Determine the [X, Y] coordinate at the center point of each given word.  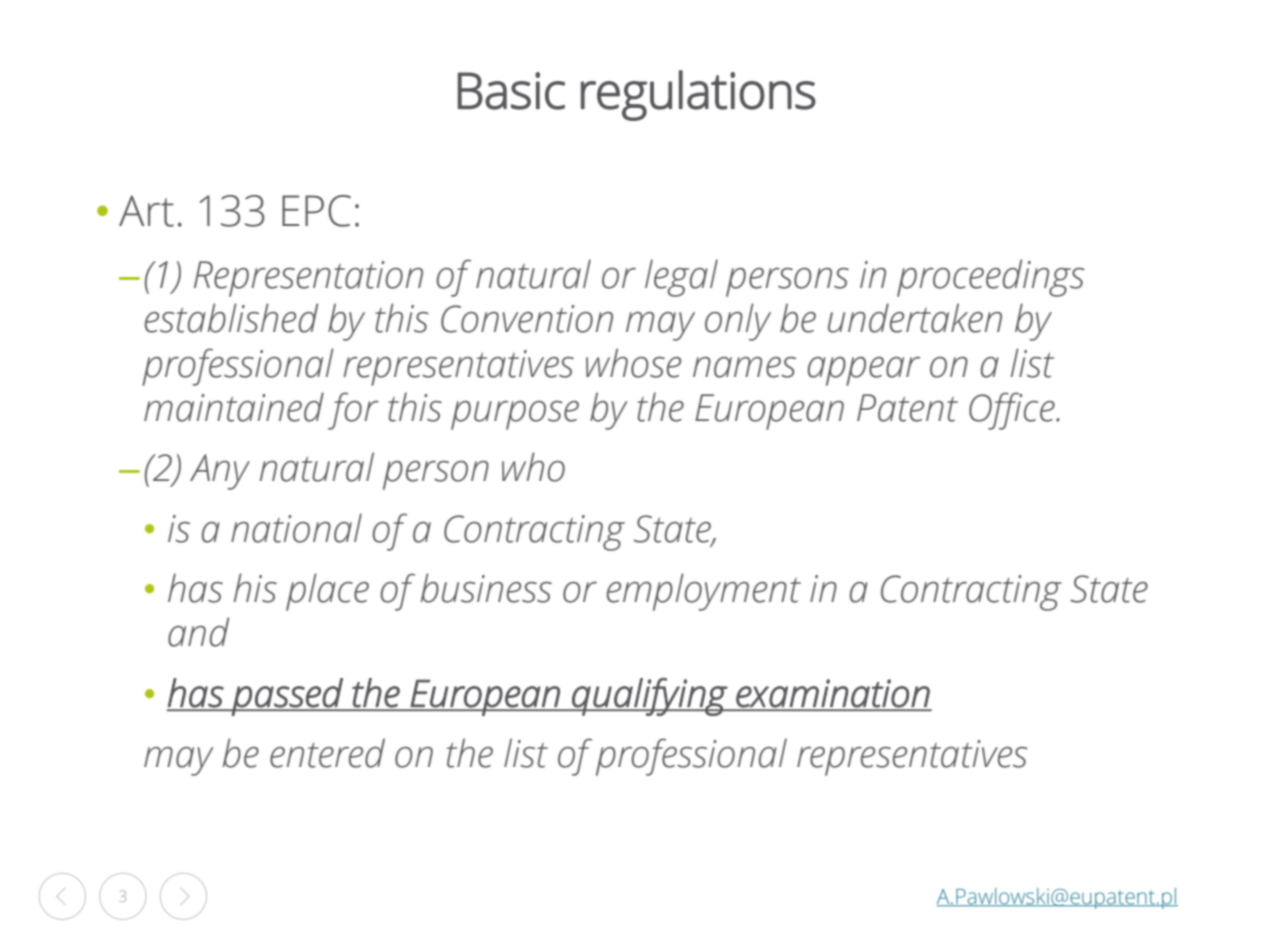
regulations [698, 95]
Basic [511, 91]
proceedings [991, 278]
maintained [234, 407]
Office [1013, 411]
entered [327, 753]
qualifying [649, 697]
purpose [515, 415]
